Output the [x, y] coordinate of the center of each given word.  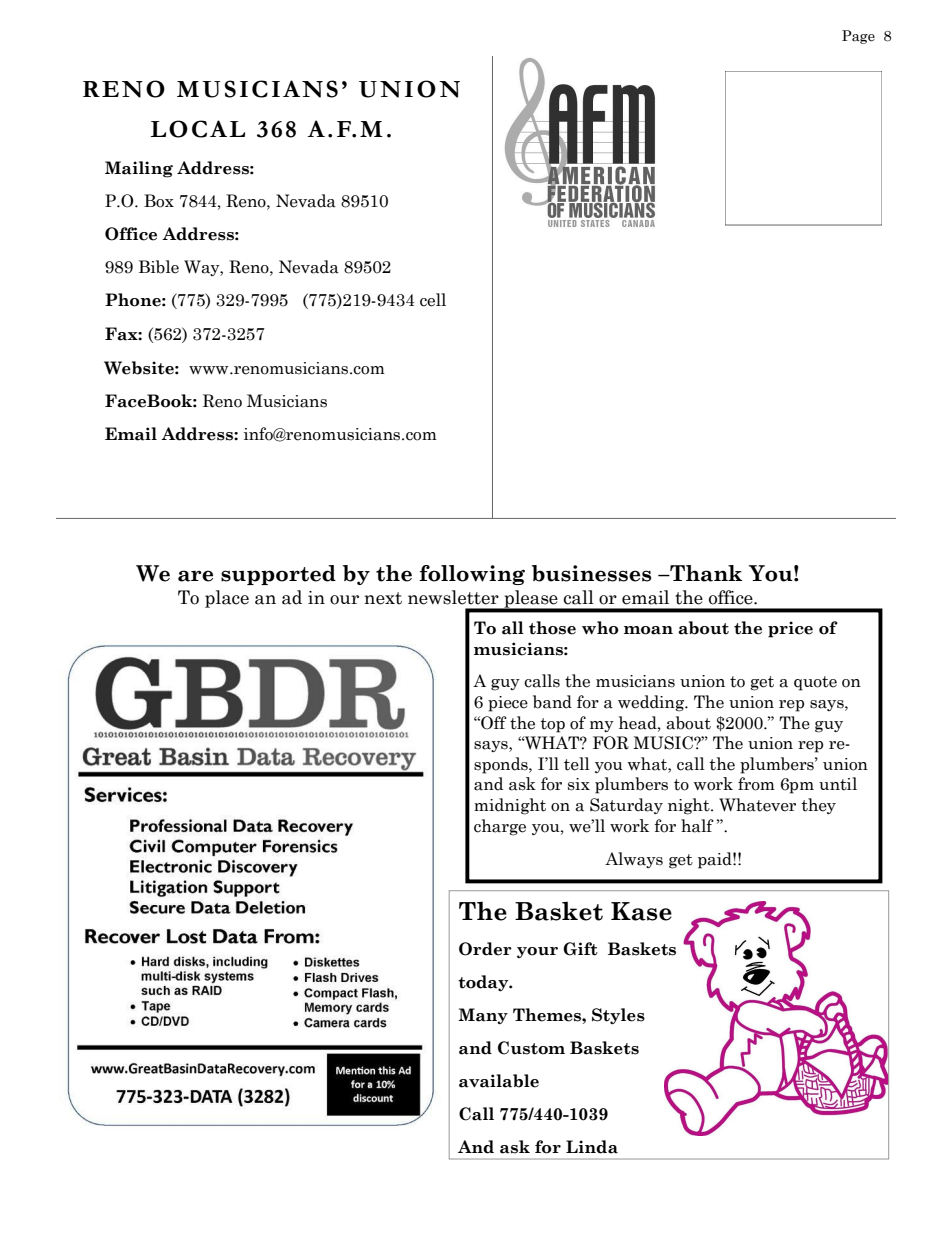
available [499, 1081]
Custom [531, 1048]
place [227, 599]
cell [433, 300]
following [472, 575]
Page [858, 37]
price [790, 629]
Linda [592, 1147]
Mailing [139, 169]
